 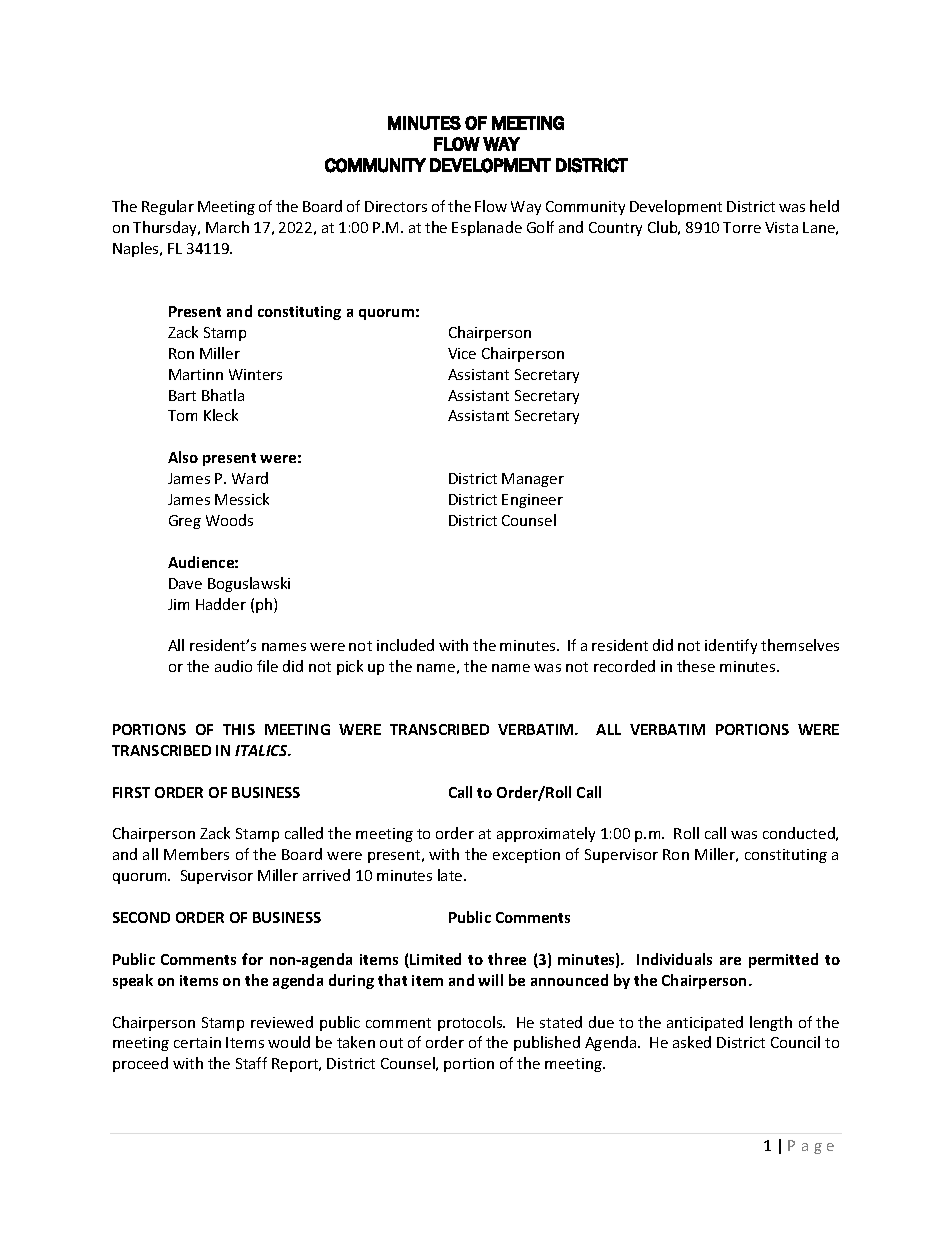 I want to click on late, so click(x=451, y=875).
